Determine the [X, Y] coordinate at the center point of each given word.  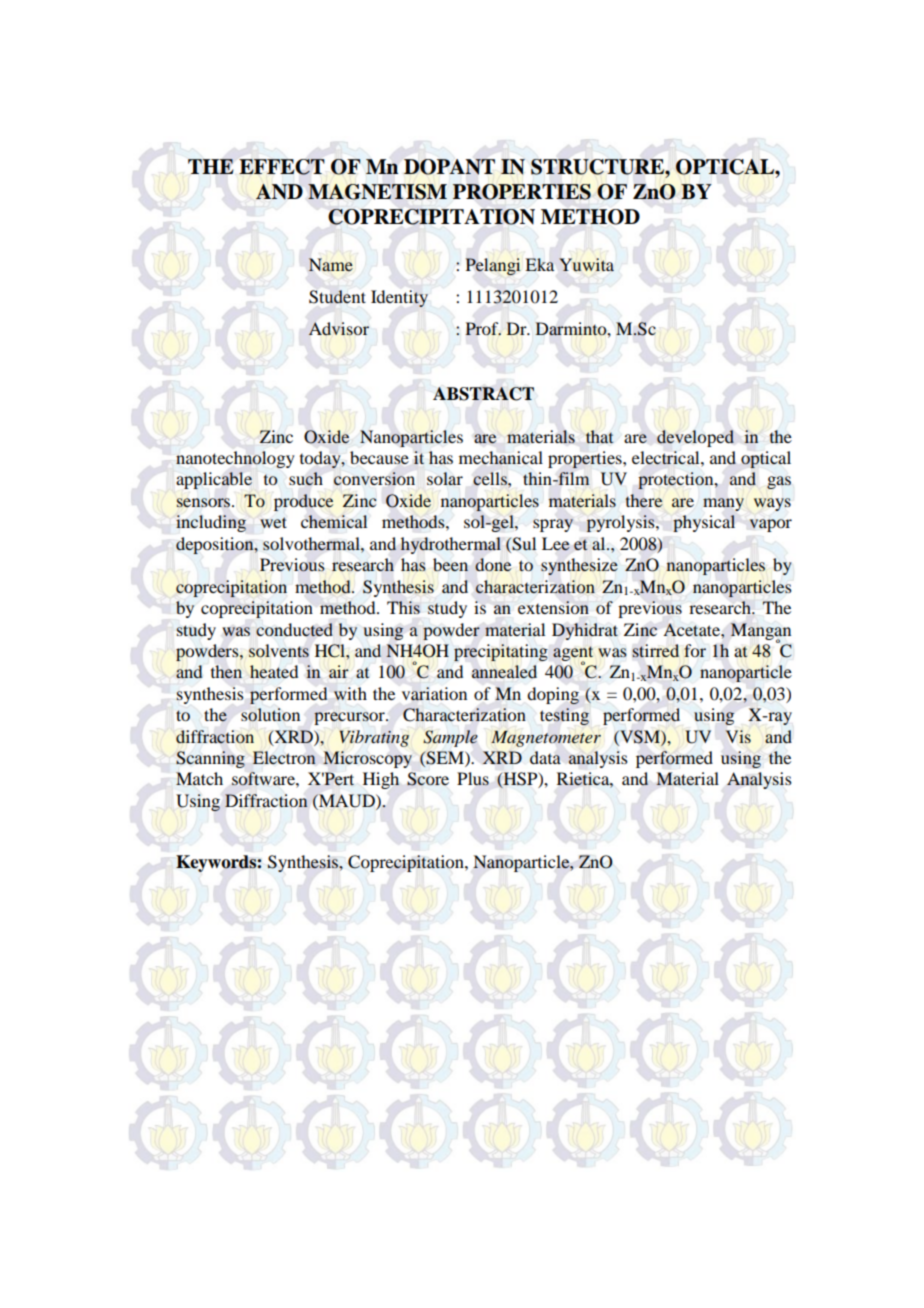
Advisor [339, 329]
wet [273, 522]
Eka [540, 264]
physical [704, 523]
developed [695, 438]
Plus [473, 779]
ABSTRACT [483, 394]
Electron [284, 758]
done [493, 564]
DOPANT [449, 167]
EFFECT [282, 167]
